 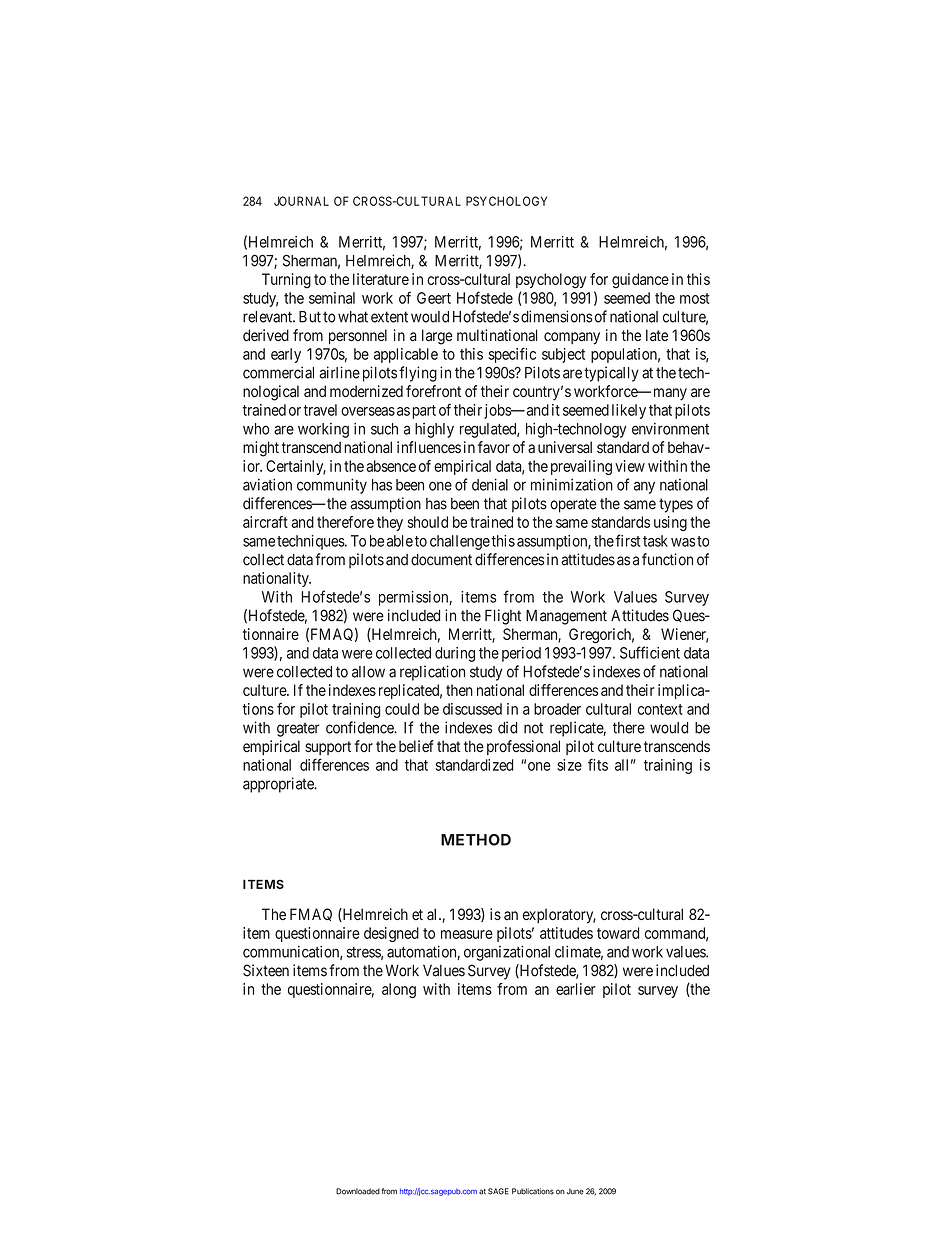 What do you see at coordinates (575, 1191) in the screenshot?
I see `June` at bounding box center [575, 1191].
